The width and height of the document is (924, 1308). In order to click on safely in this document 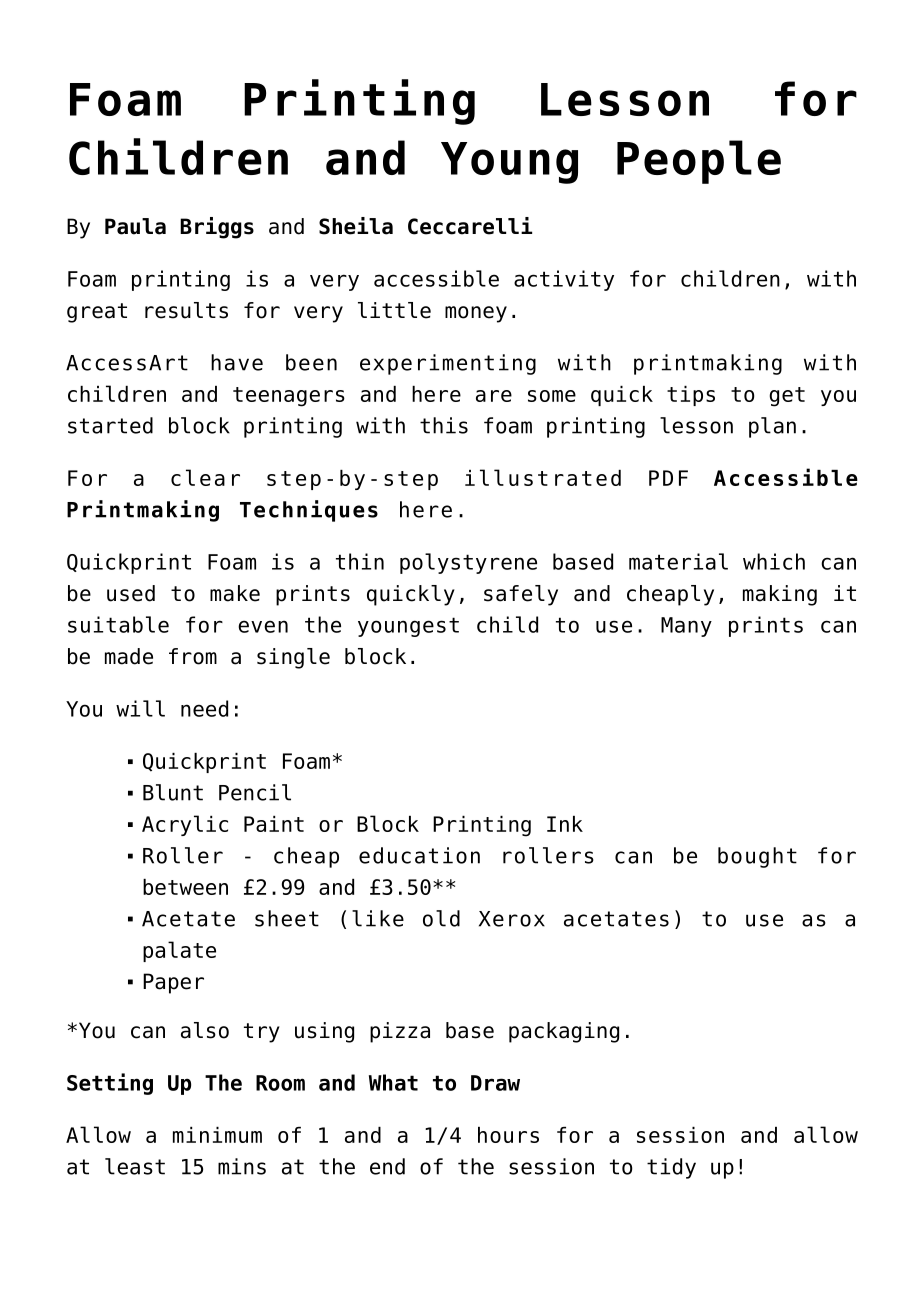, I will do `click(521, 595)`.
